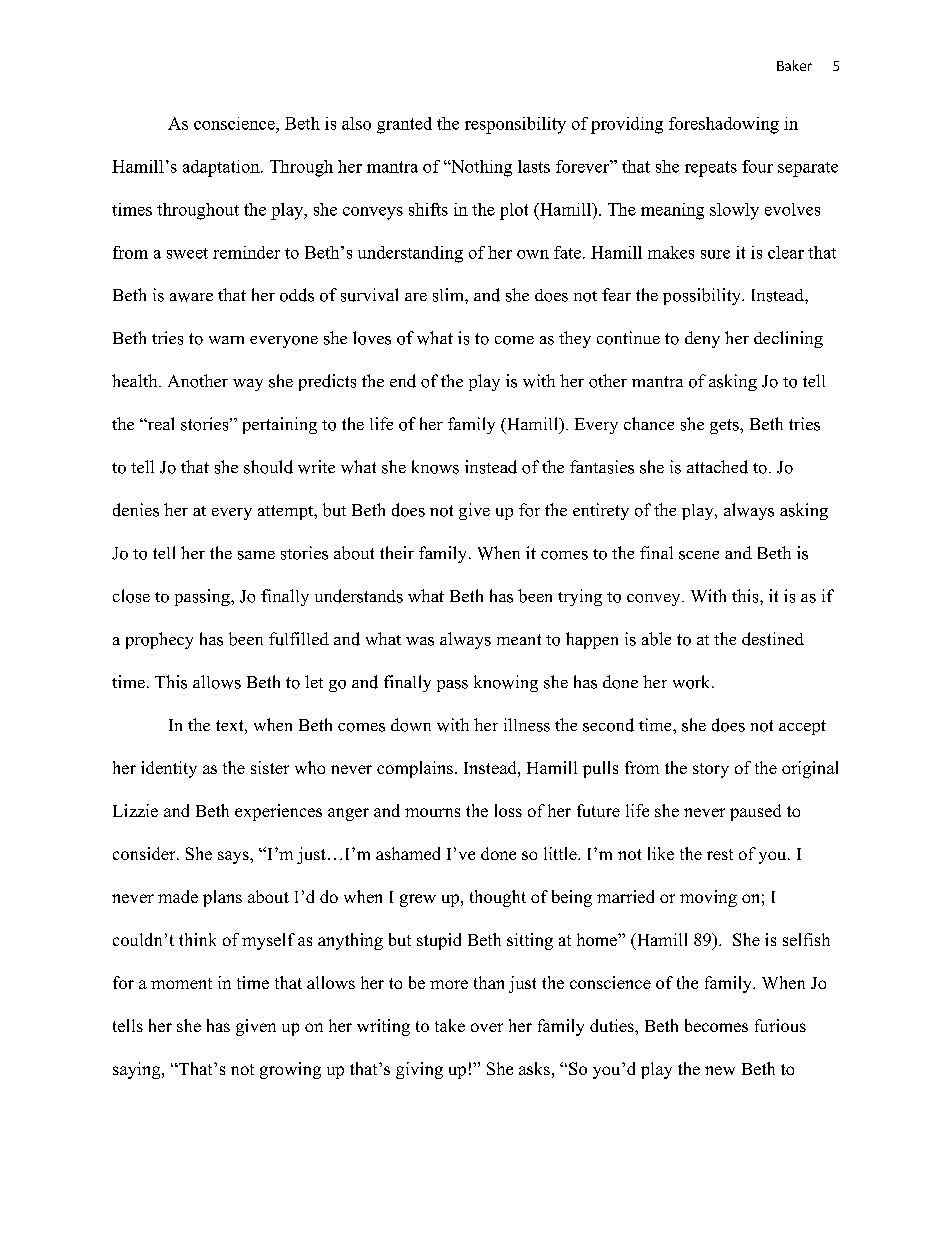  I want to click on adaptation, so click(222, 168).
